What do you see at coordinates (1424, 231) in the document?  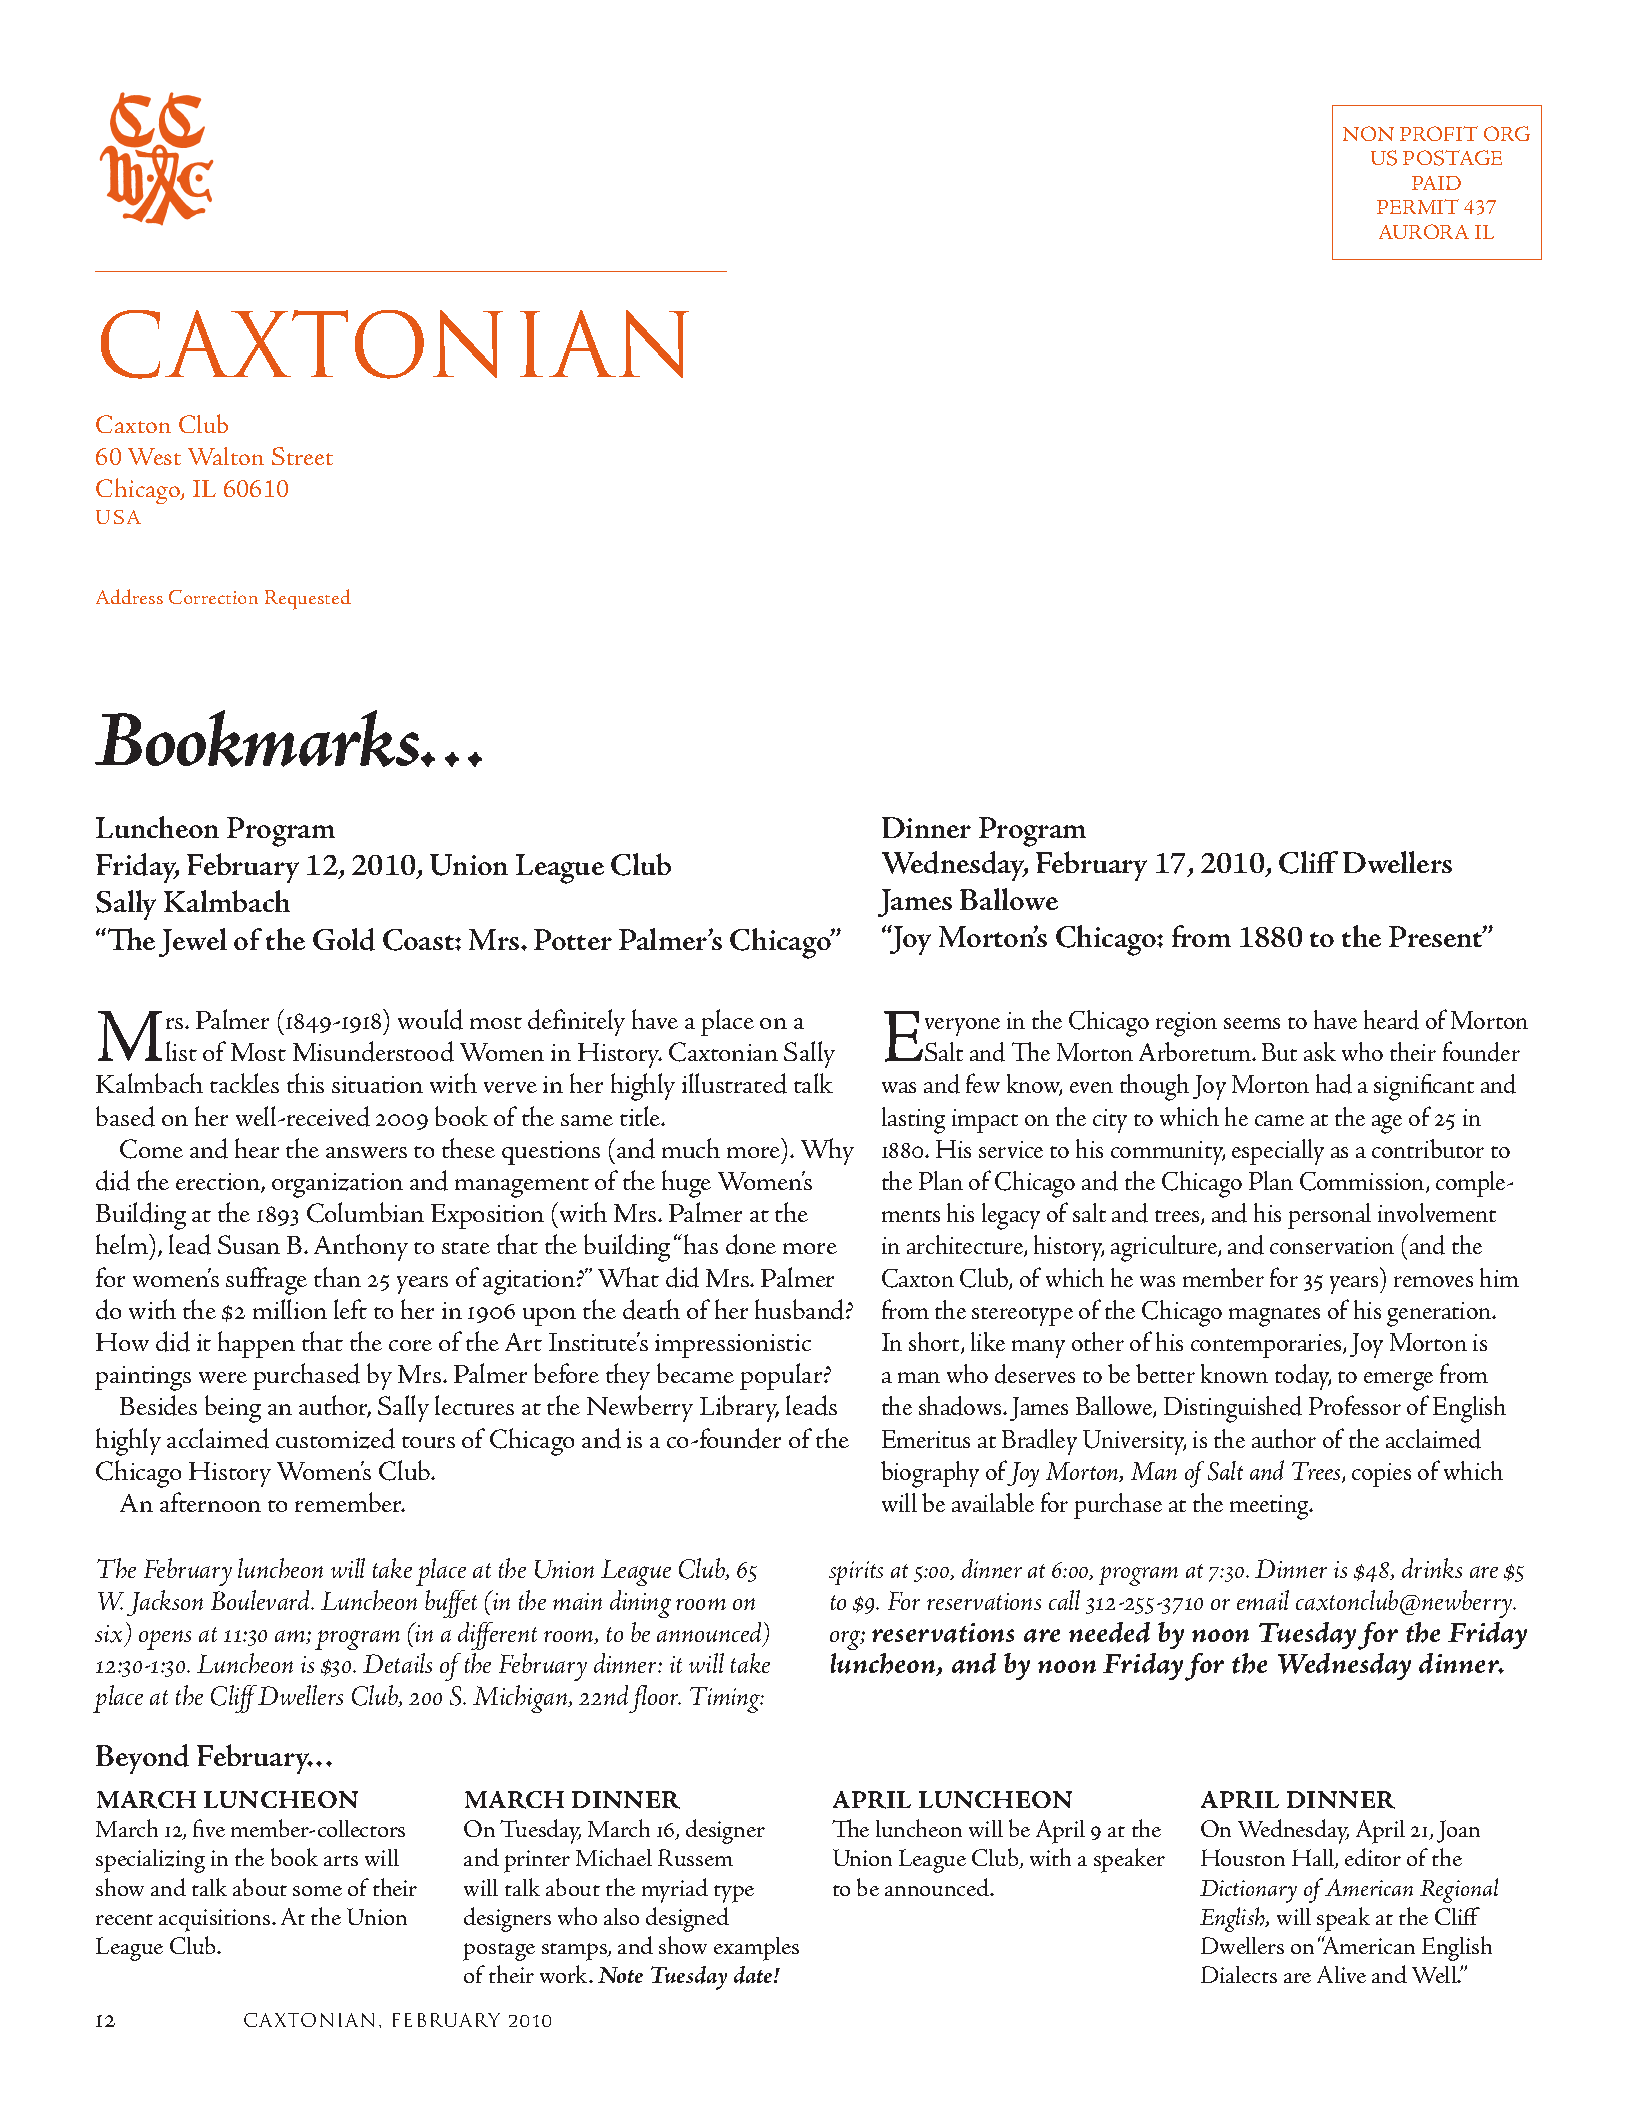 I see `AURORA` at bounding box center [1424, 231].
